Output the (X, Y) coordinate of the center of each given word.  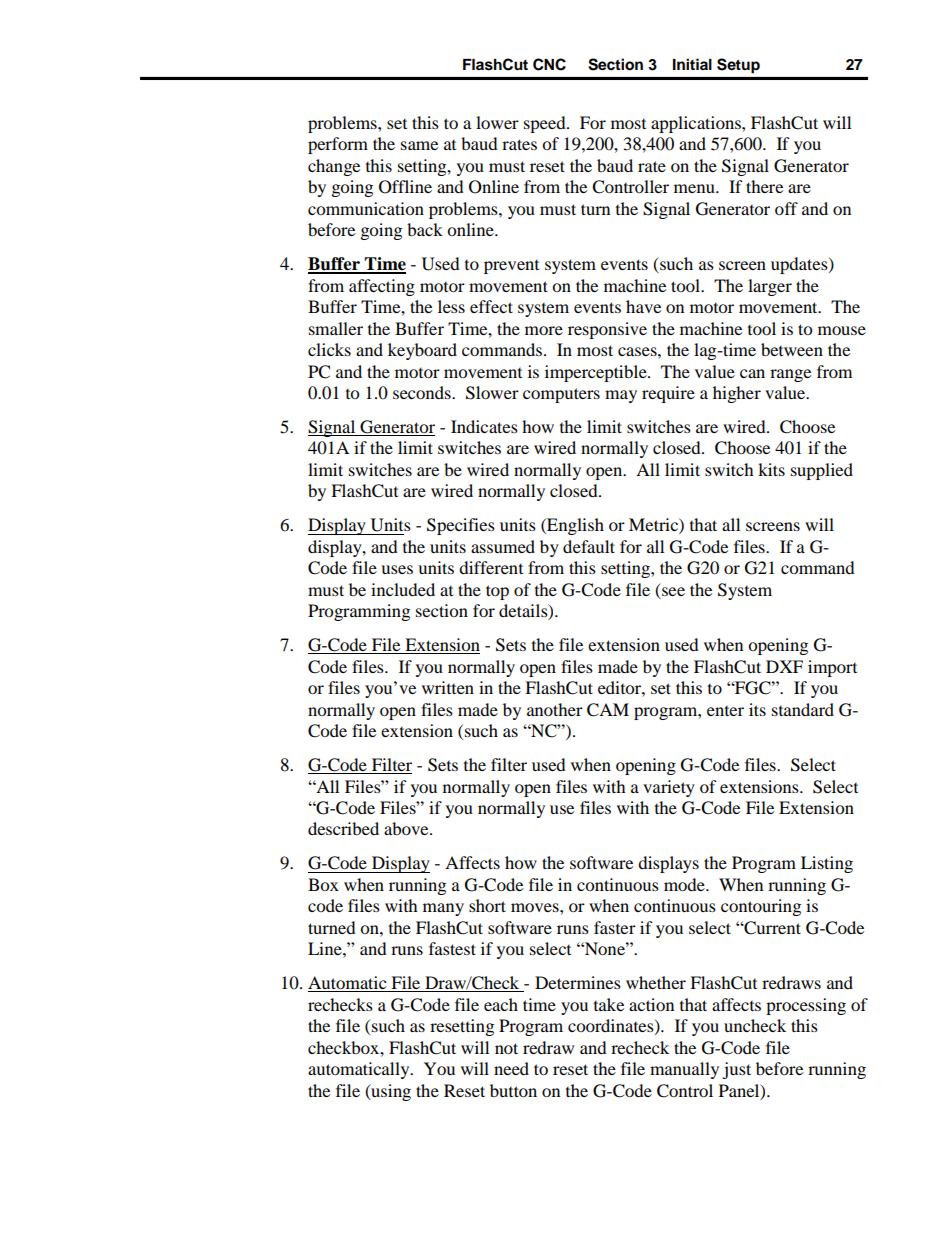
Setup (738, 65)
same (419, 145)
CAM (608, 710)
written (448, 687)
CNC (549, 64)
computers (561, 395)
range (790, 375)
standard (803, 709)
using (390, 1092)
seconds (423, 392)
